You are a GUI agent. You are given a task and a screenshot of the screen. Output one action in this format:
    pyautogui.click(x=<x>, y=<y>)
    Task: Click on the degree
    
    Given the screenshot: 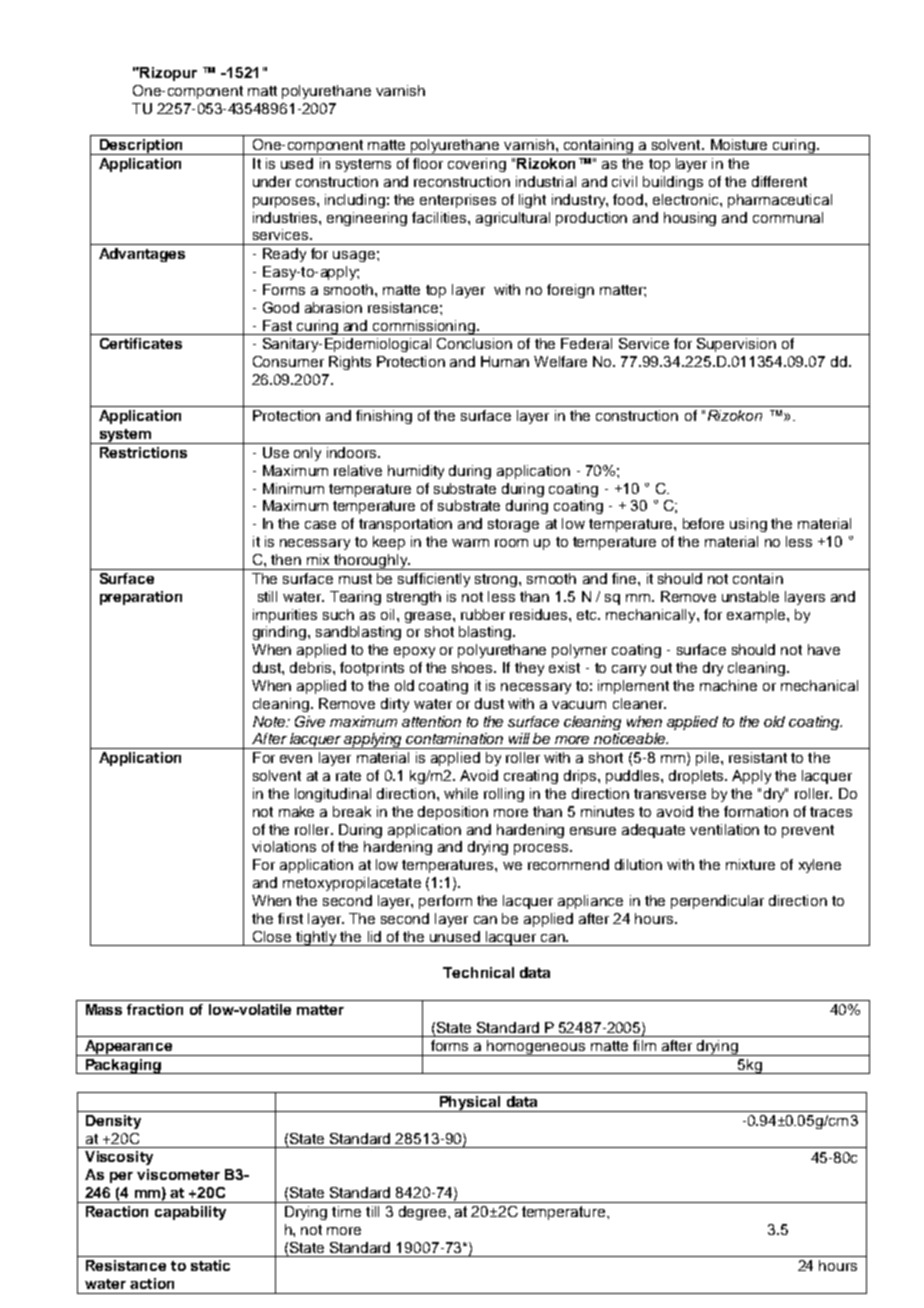 What is the action you would take?
    pyautogui.click(x=422, y=1213)
